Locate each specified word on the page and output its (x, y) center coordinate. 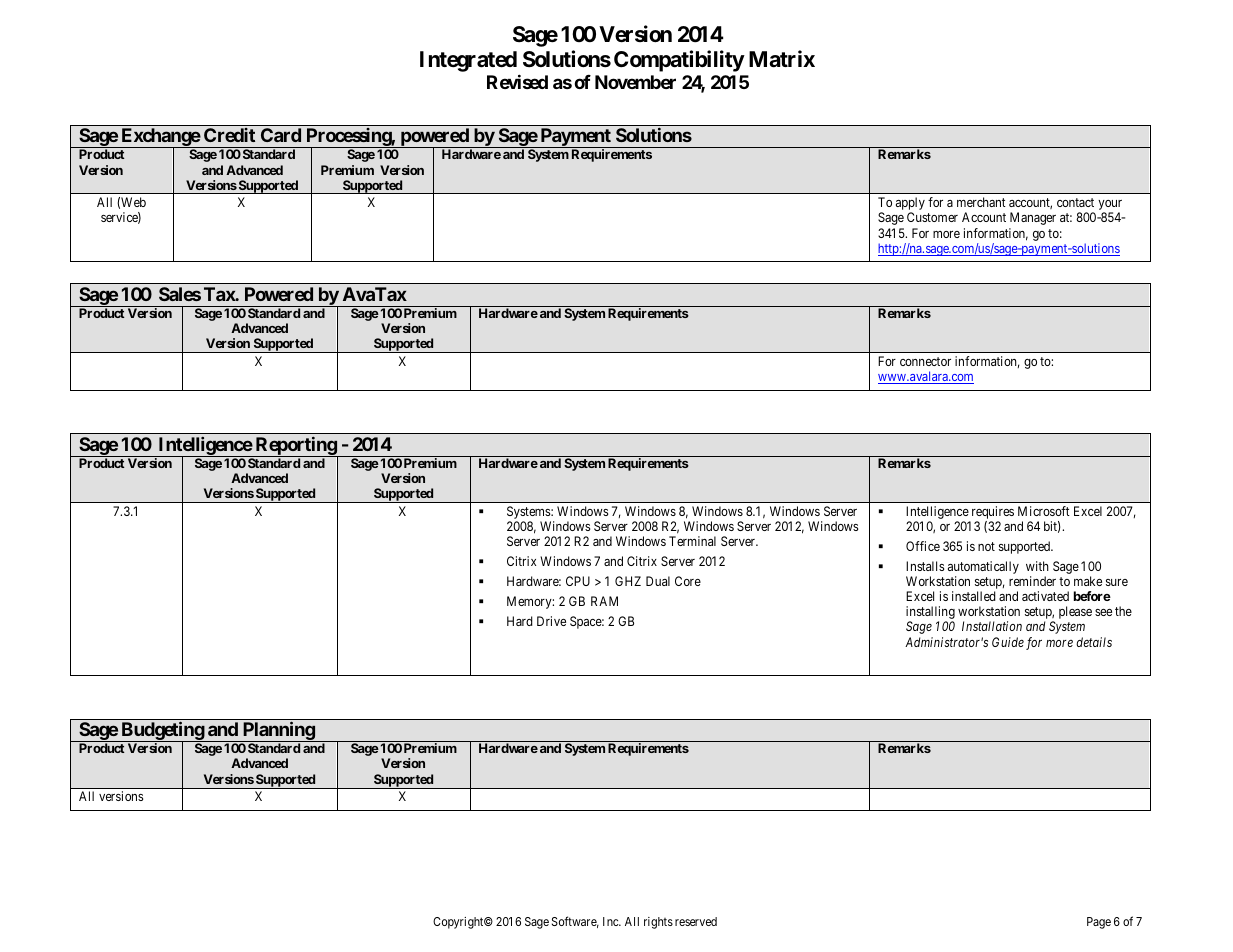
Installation (992, 626)
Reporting (295, 447)
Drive (551, 621)
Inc (611, 921)
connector (925, 361)
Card (281, 135)
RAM (604, 601)
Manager (1033, 218)
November (635, 82)
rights (658, 923)
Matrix (782, 59)
